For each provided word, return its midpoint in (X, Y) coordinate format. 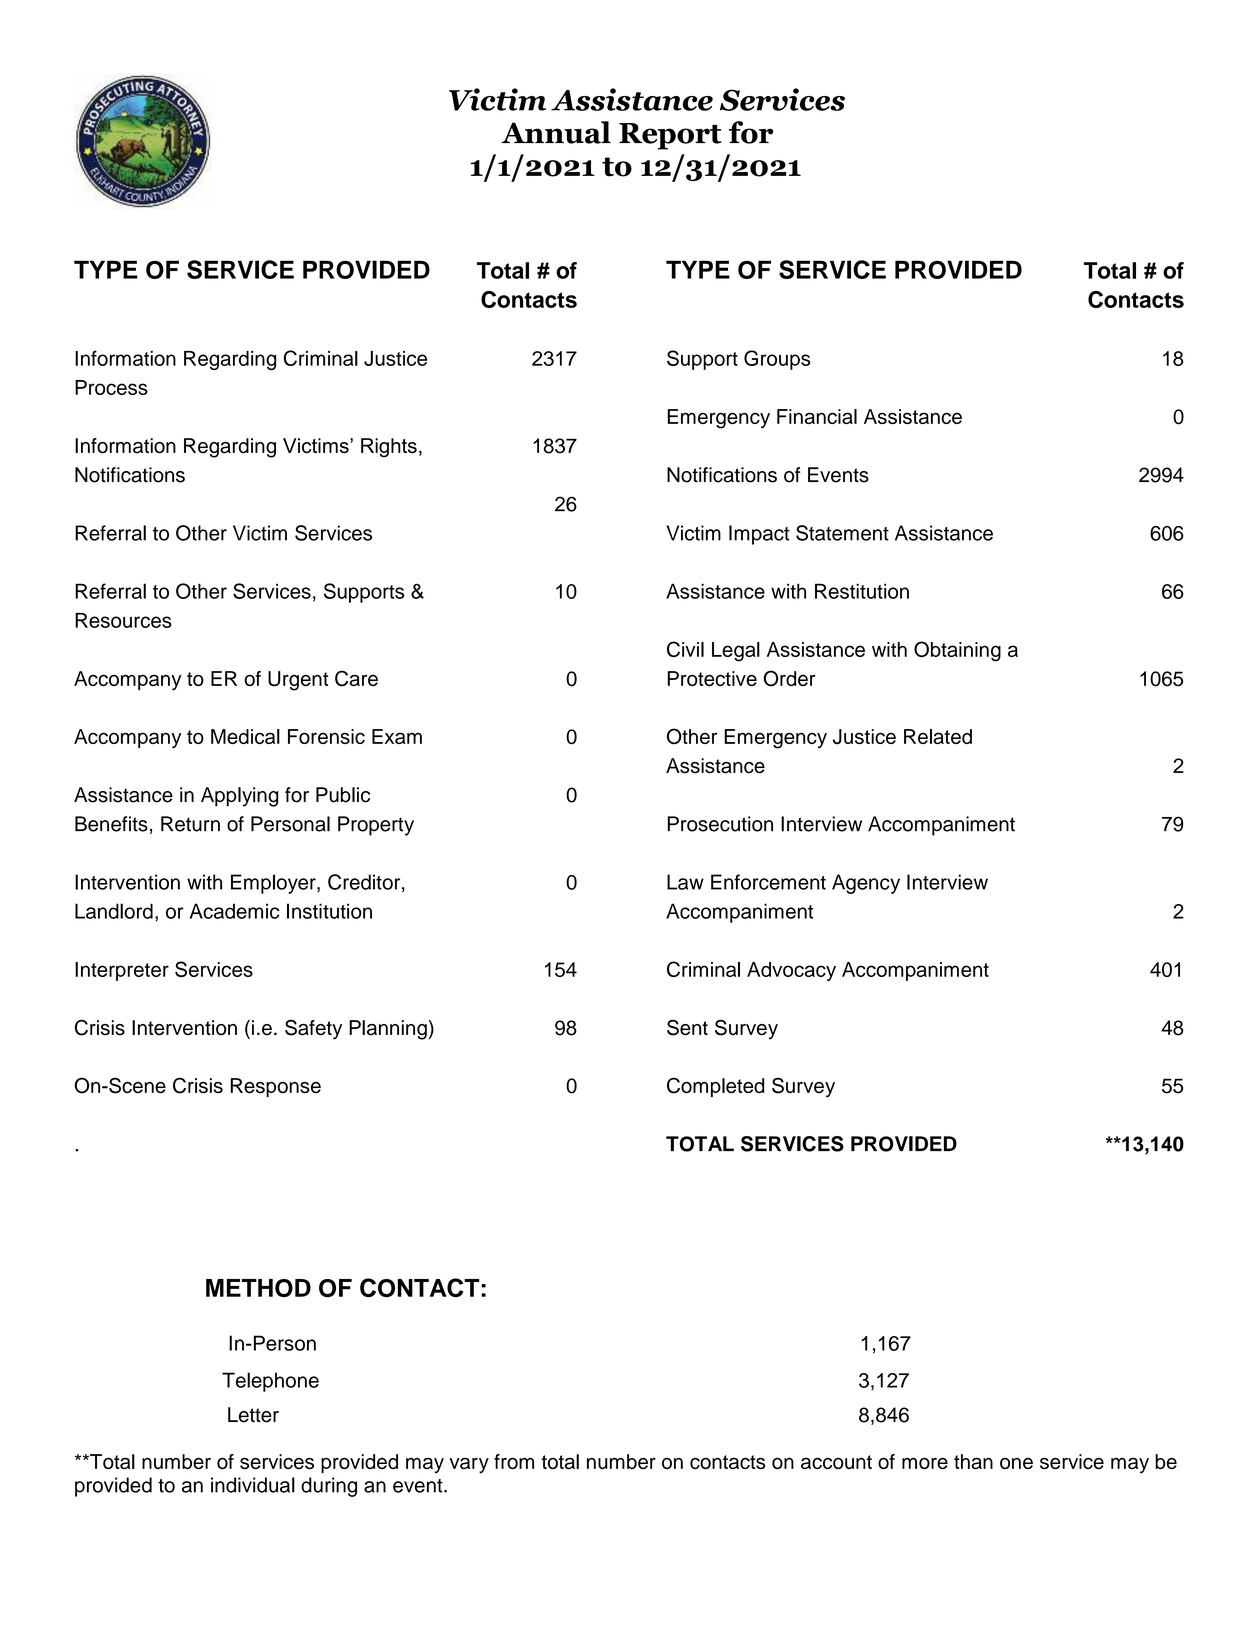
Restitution (862, 591)
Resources (123, 620)
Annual (556, 132)
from (514, 1461)
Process (111, 387)
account (836, 1462)
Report (670, 136)
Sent (687, 1028)
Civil (685, 649)
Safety (313, 1030)
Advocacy (791, 971)
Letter (253, 1415)
